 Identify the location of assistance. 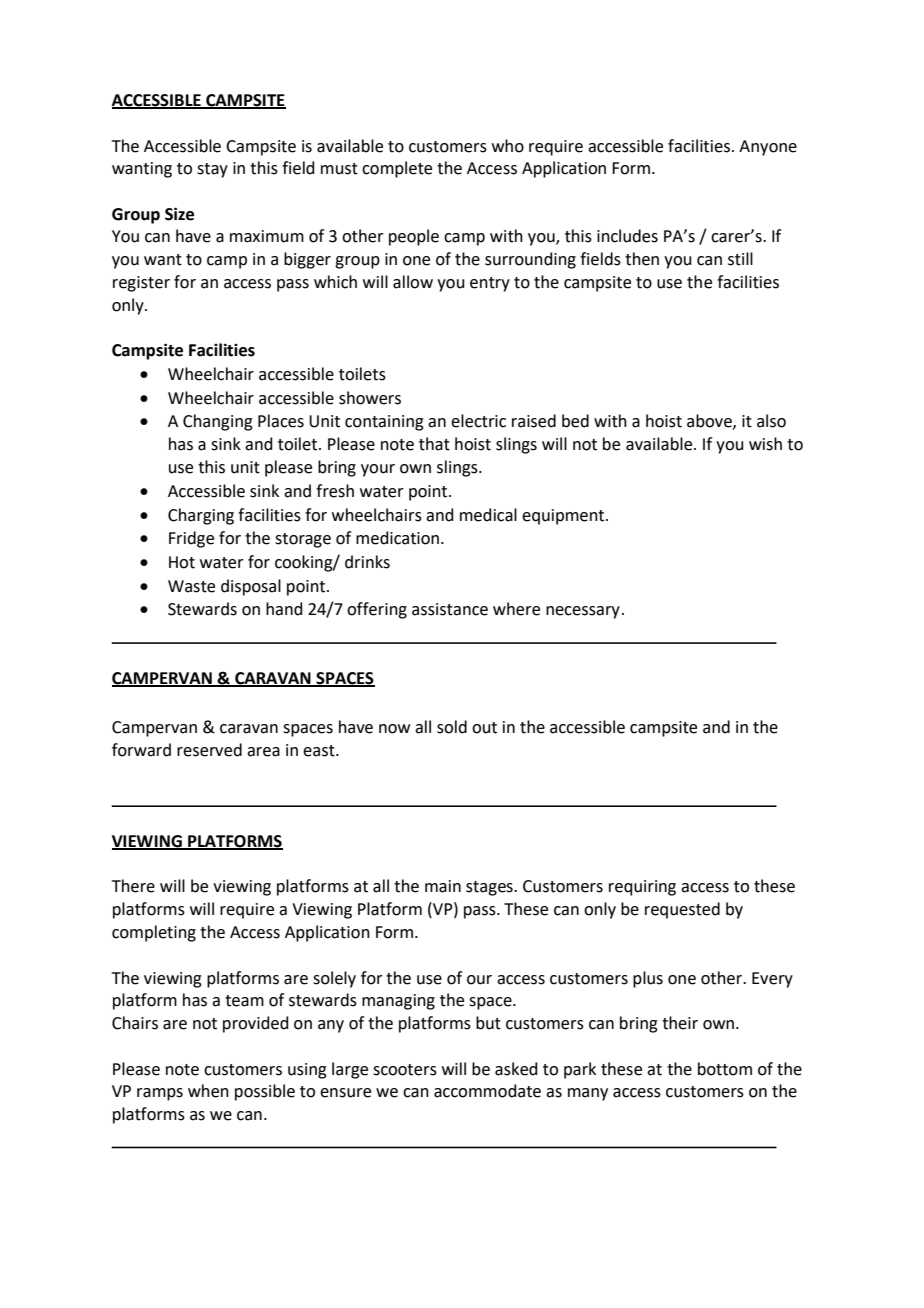
(450, 609).
